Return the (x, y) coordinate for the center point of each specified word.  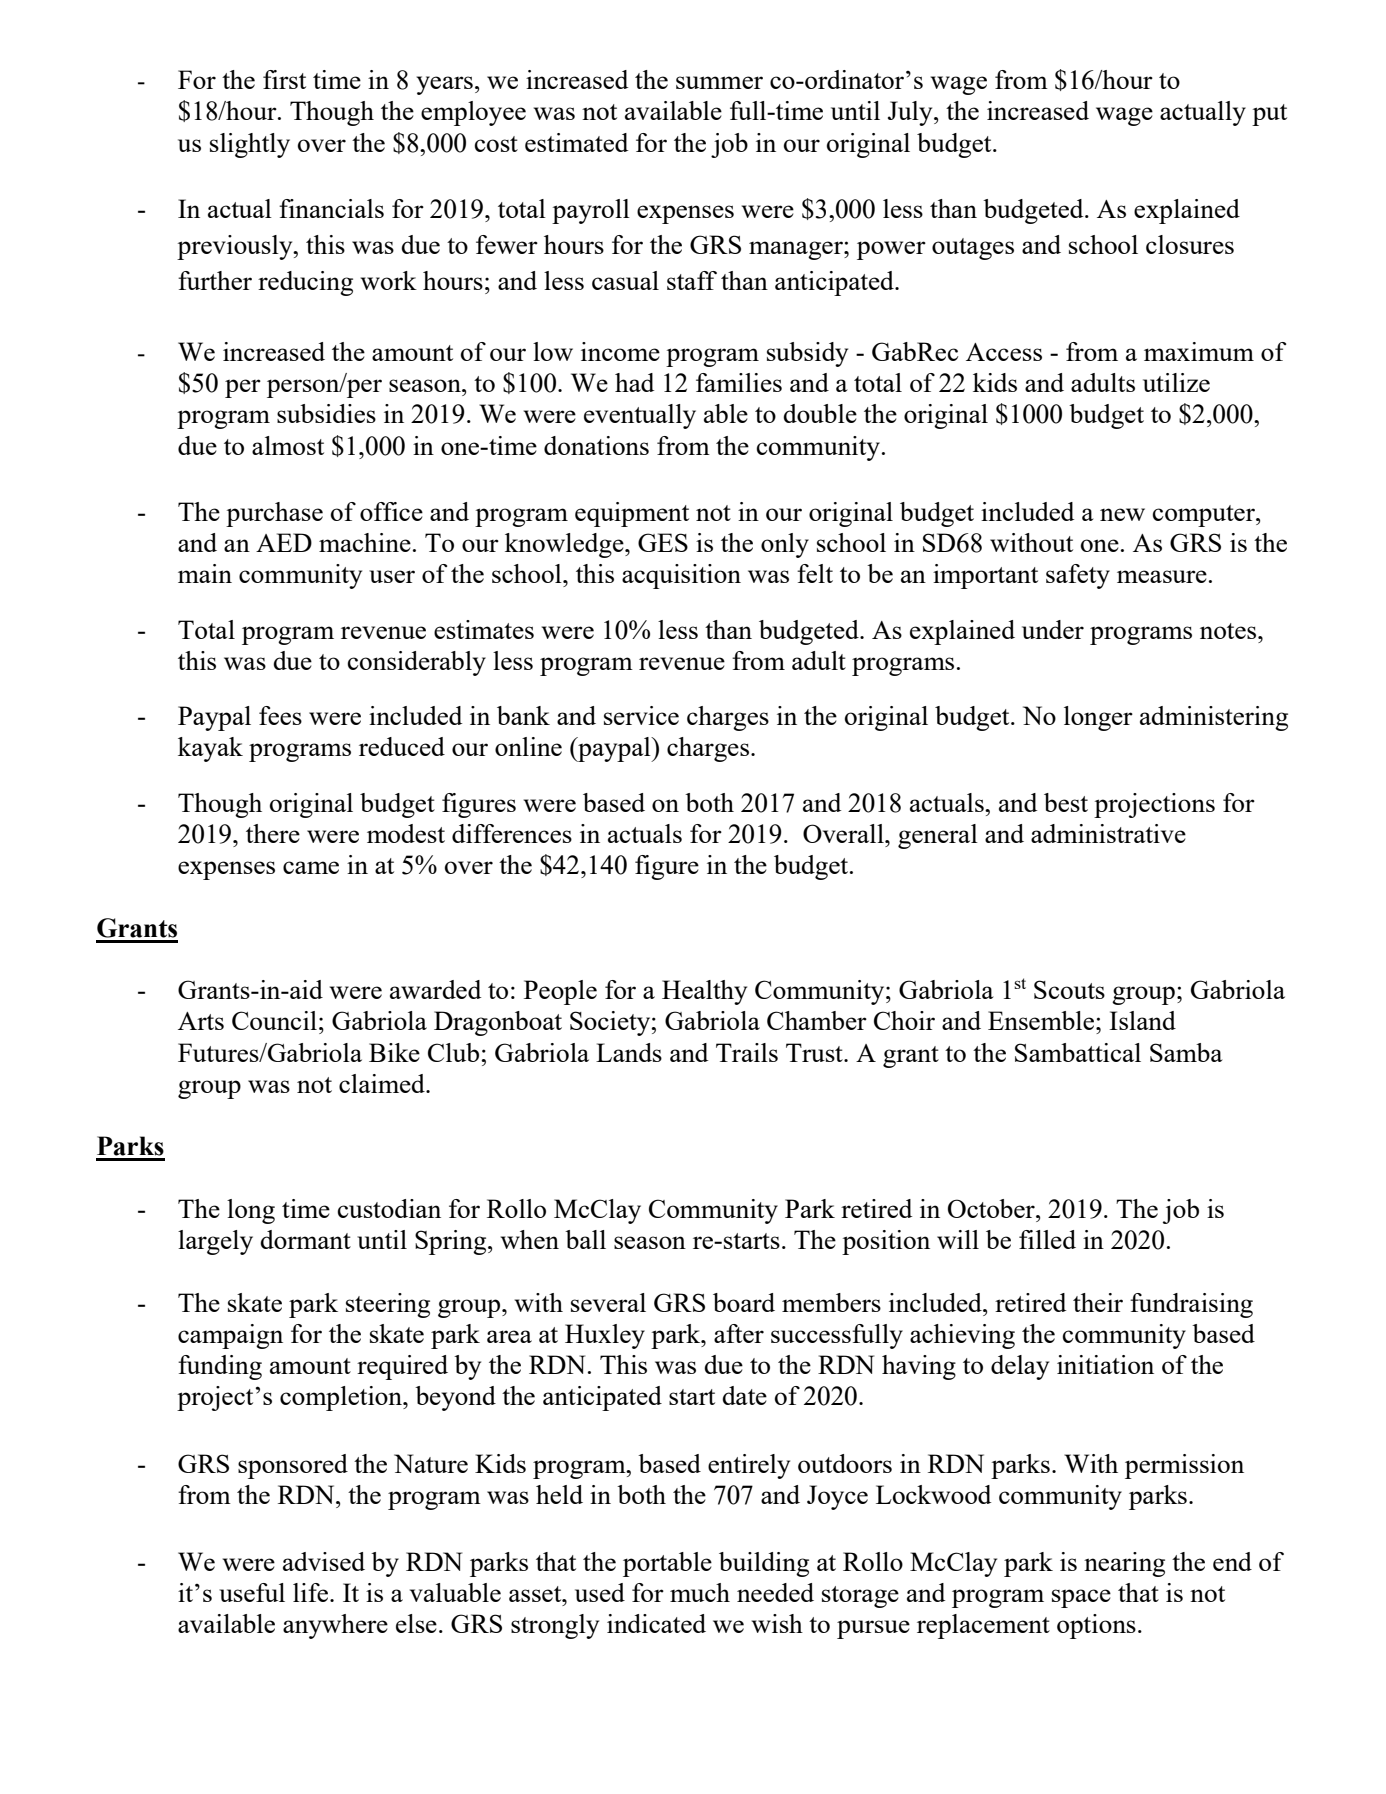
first (284, 79)
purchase (274, 514)
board (744, 1302)
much (700, 1592)
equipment (632, 514)
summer (719, 82)
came (311, 867)
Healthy (704, 992)
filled (1047, 1239)
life (312, 1592)
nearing (1124, 1564)
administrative (1108, 833)
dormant (305, 1239)
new (1122, 514)
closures (1190, 244)
